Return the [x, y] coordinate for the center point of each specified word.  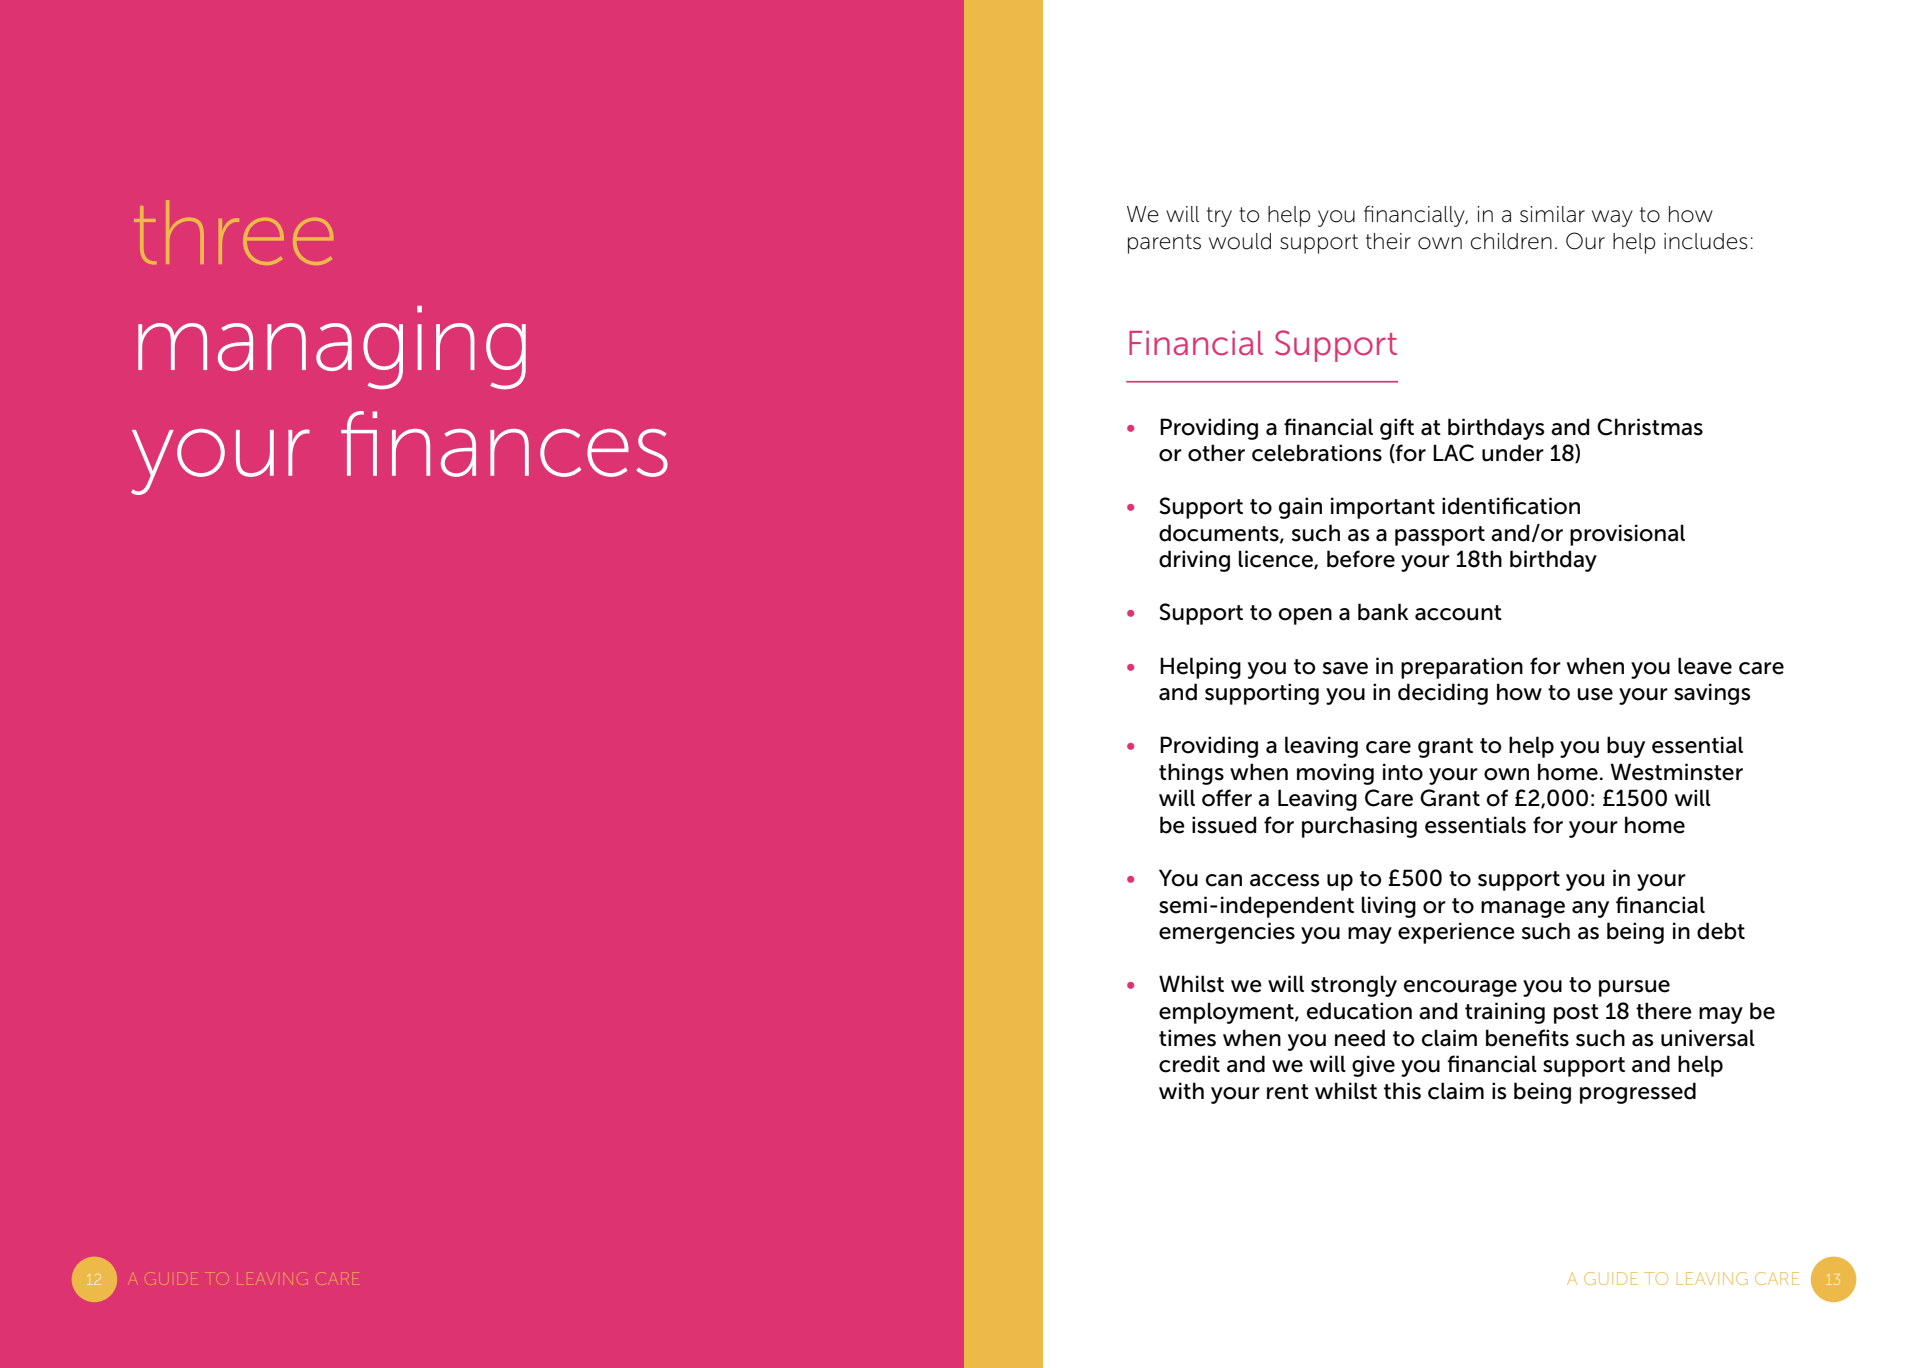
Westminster [1676, 772]
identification [1511, 506]
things [1191, 774]
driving [1194, 561]
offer [1227, 798]
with [1181, 1090]
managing [332, 347]
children [1511, 241]
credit [1189, 1064]
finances [504, 444]
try [1219, 217]
